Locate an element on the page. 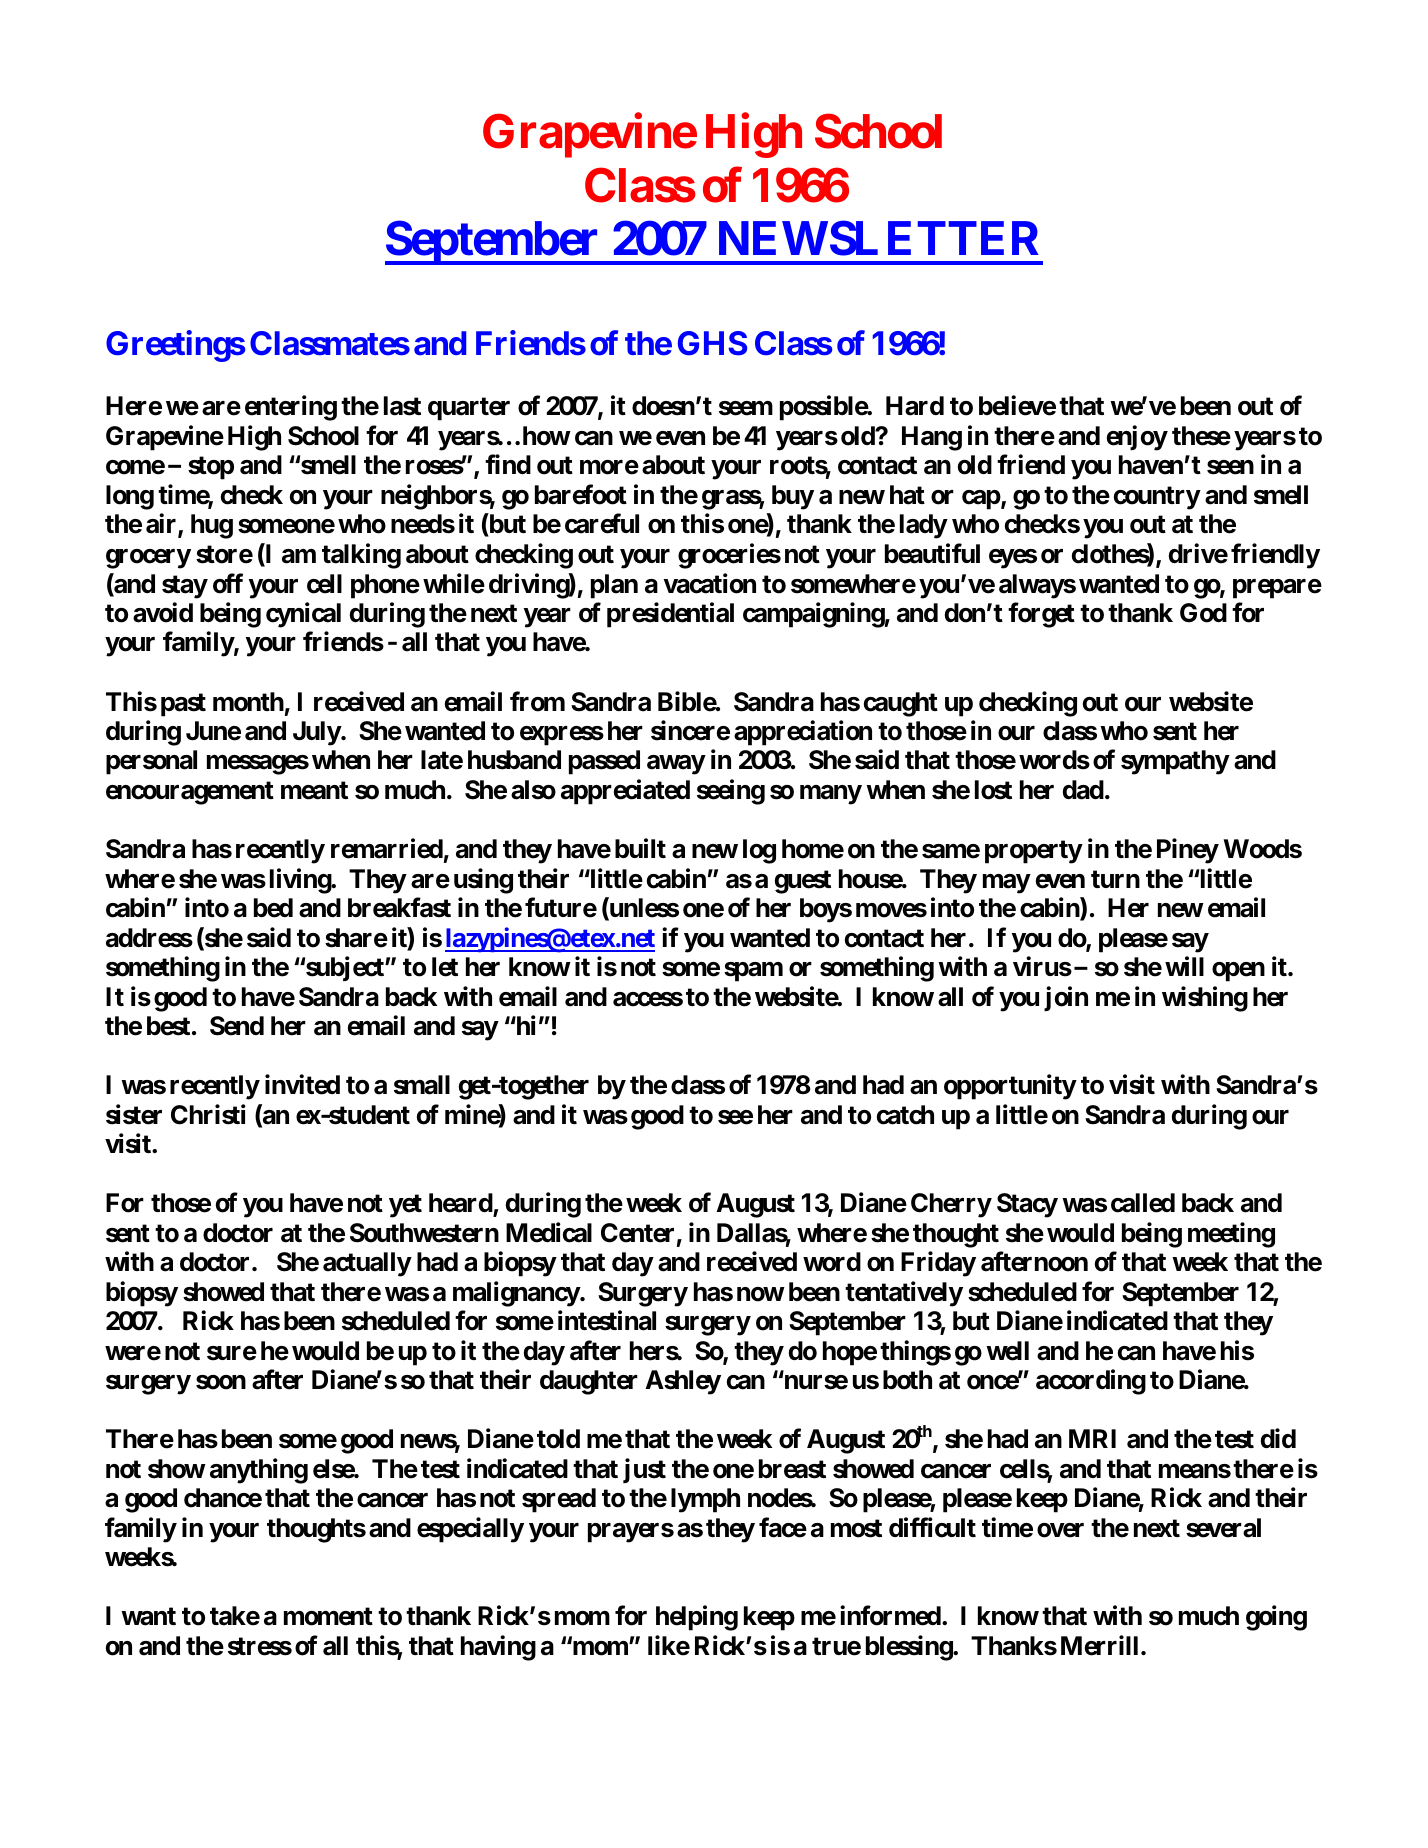 The width and height of the page is (1428, 1848). sympathy is located at coordinates (1175, 762).
